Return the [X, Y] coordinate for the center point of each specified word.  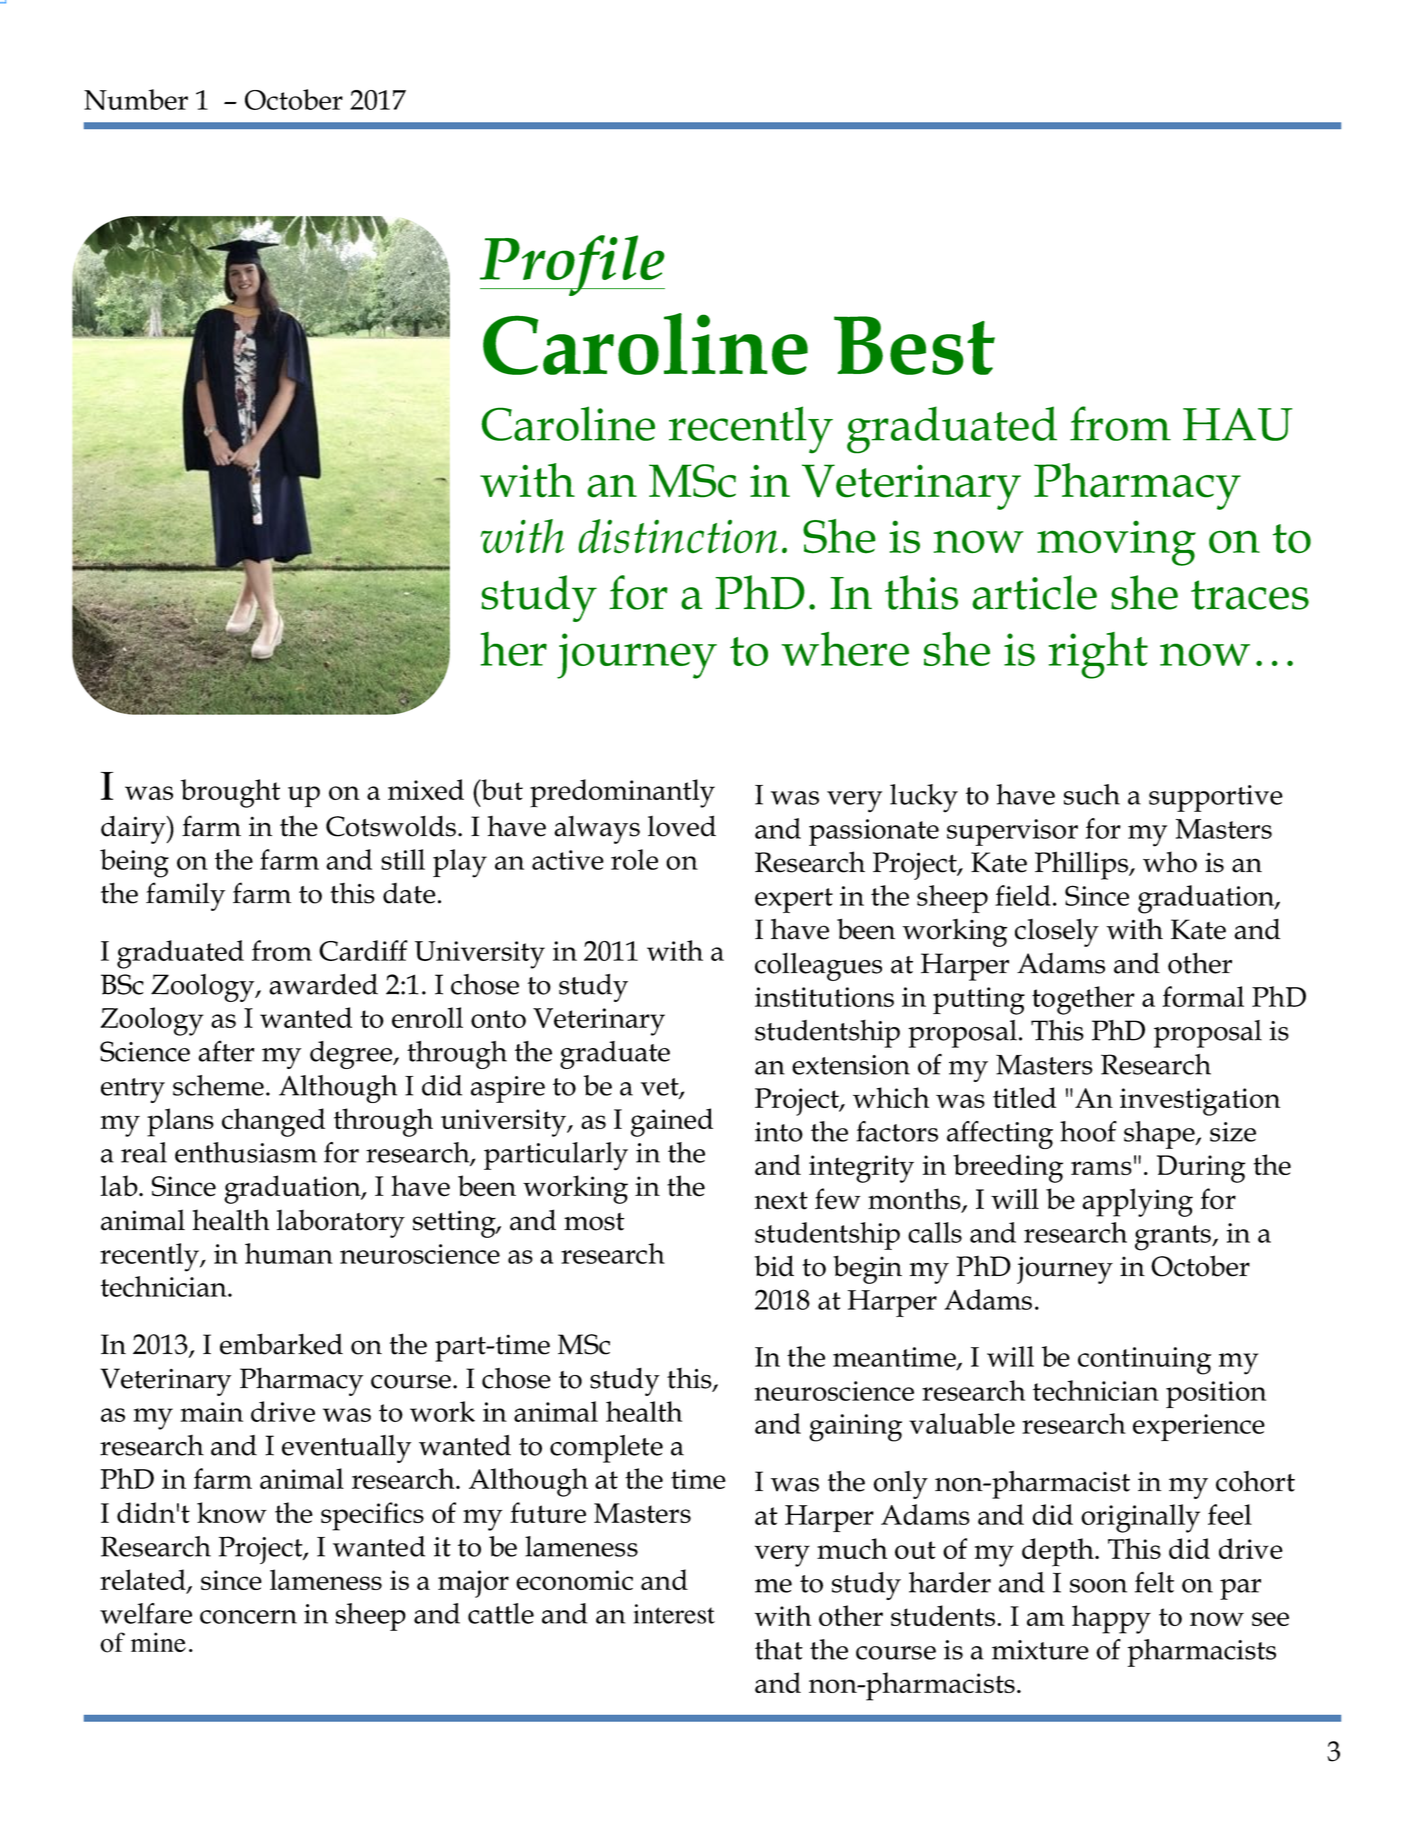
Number [136, 99]
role [634, 859]
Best [914, 345]
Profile [572, 265]
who [1170, 862]
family [185, 896]
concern [248, 1617]
